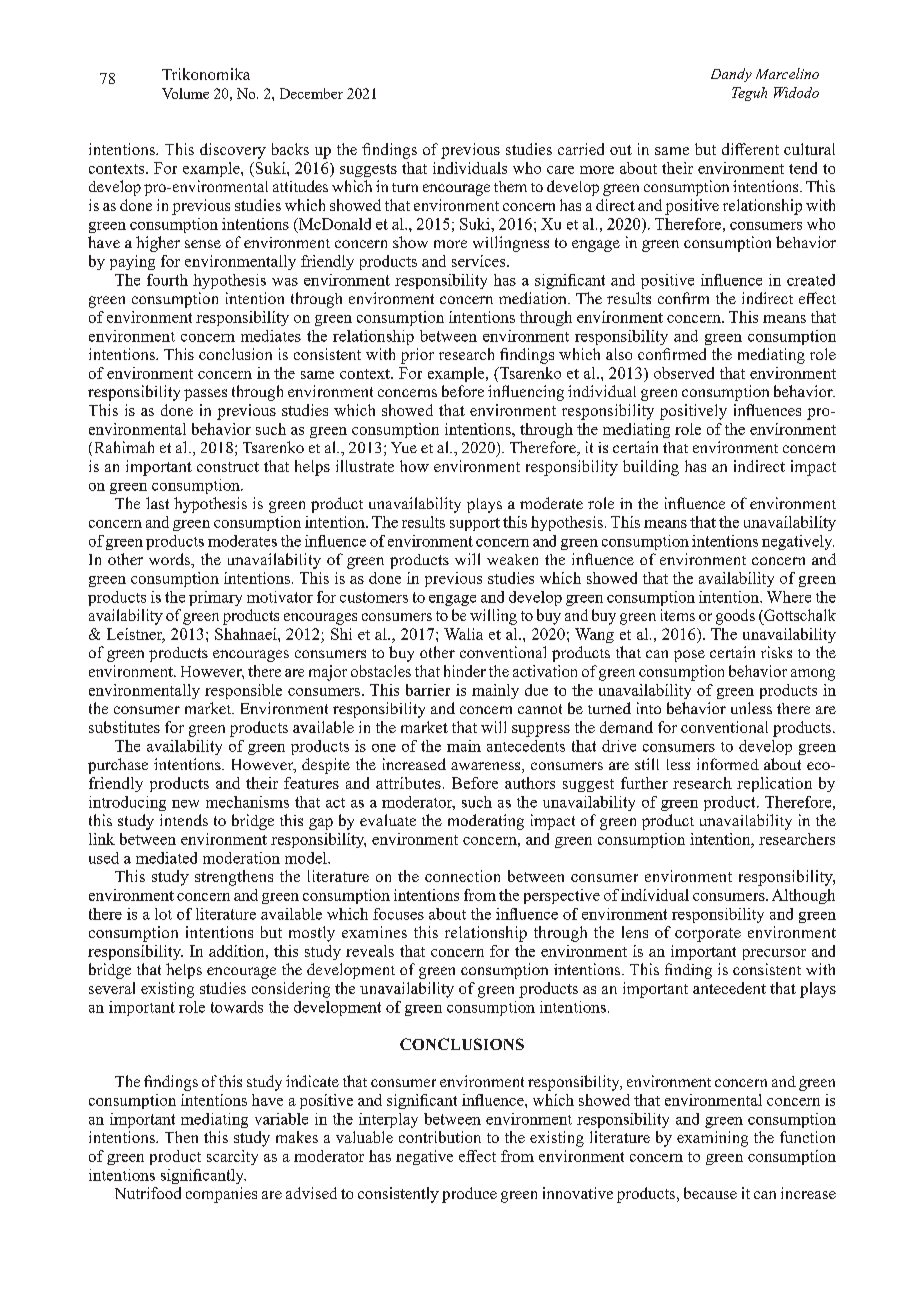 This screenshot has width=924, height=1308. Describe the element at coordinates (462, 876) in the screenshot. I see `connection` at that location.
